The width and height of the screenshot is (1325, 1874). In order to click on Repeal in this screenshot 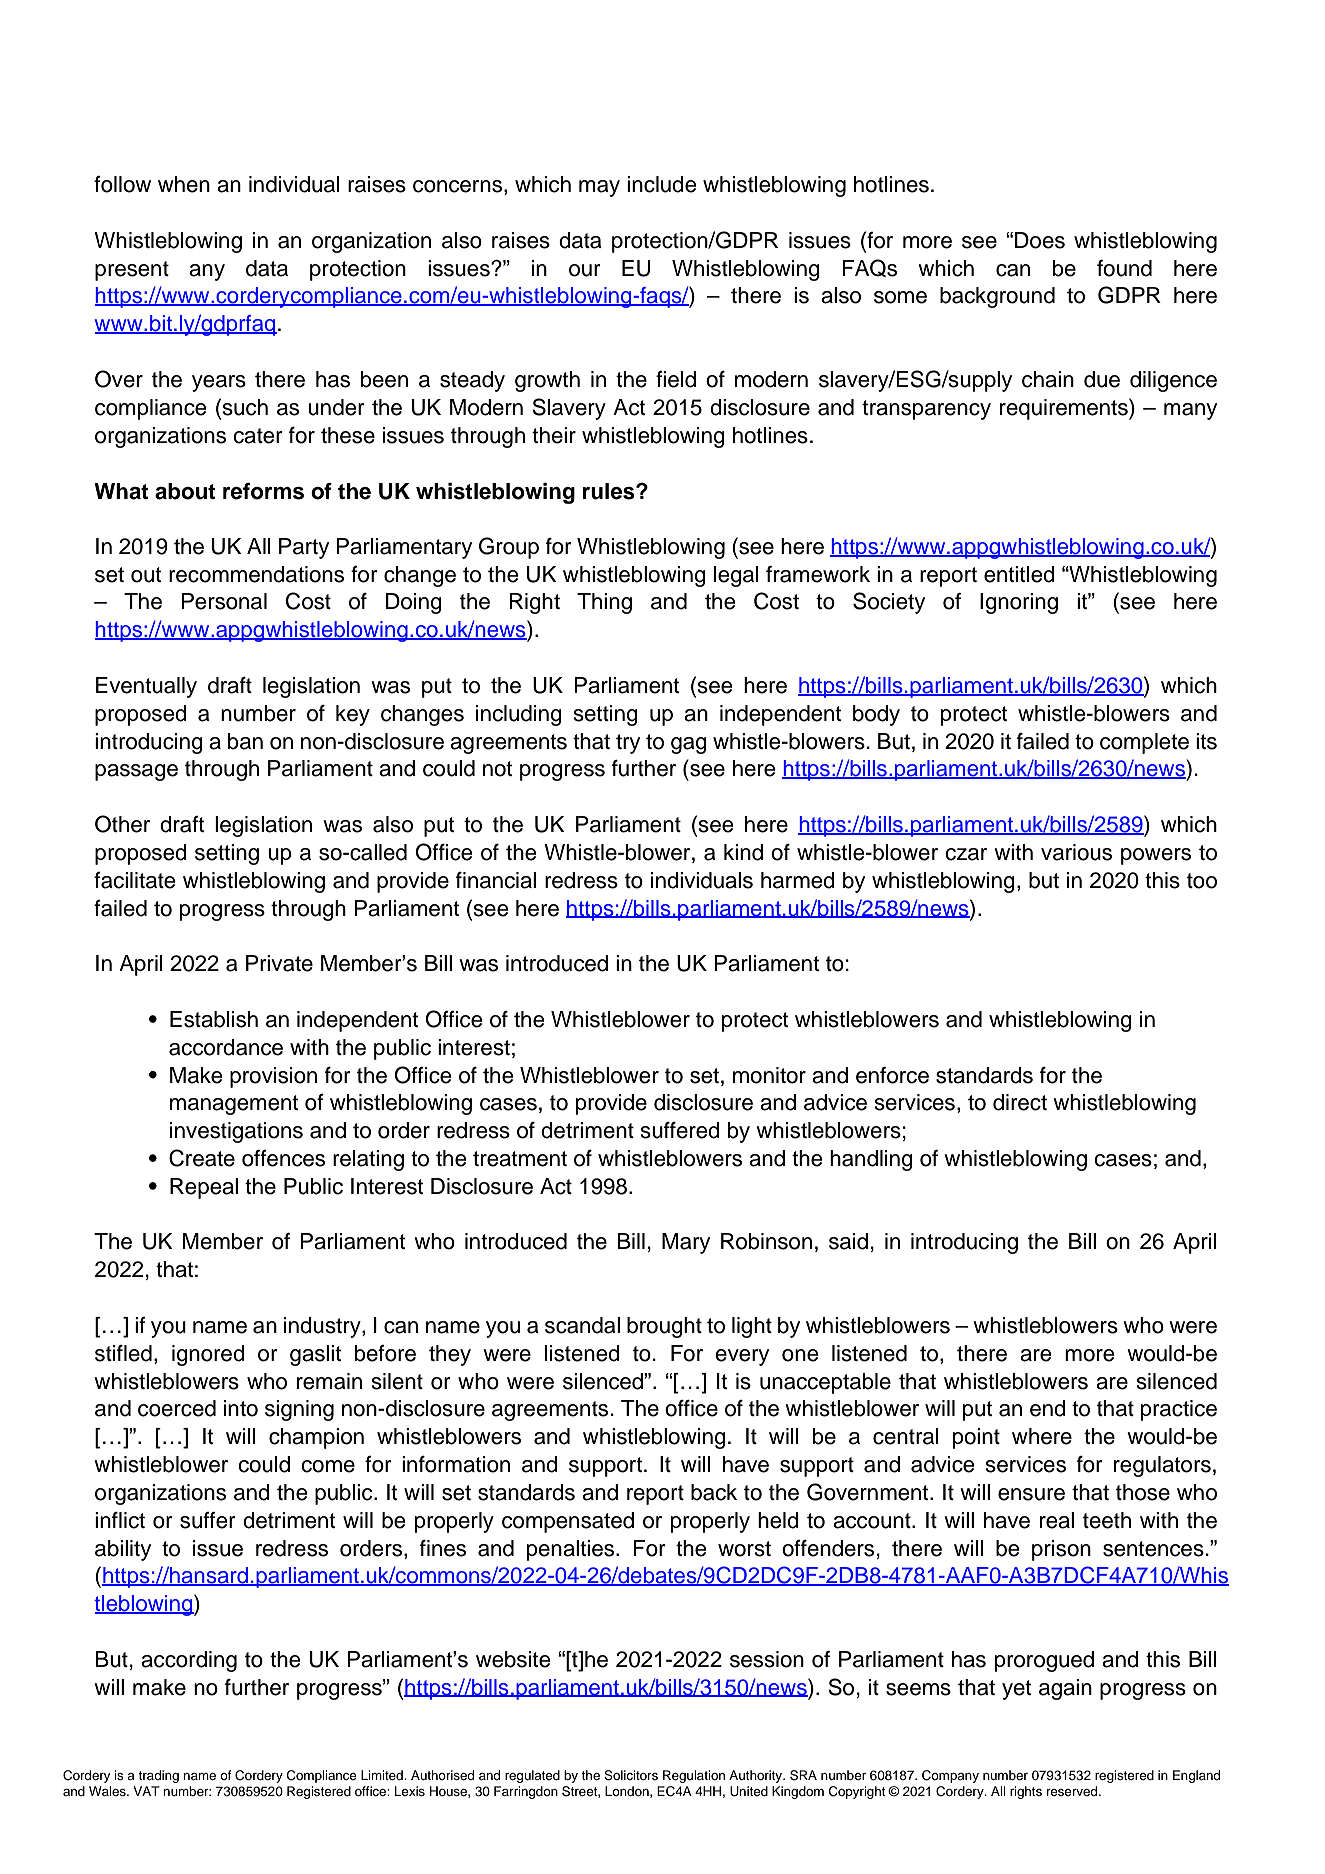, I will do `click(204, 1188)`.
